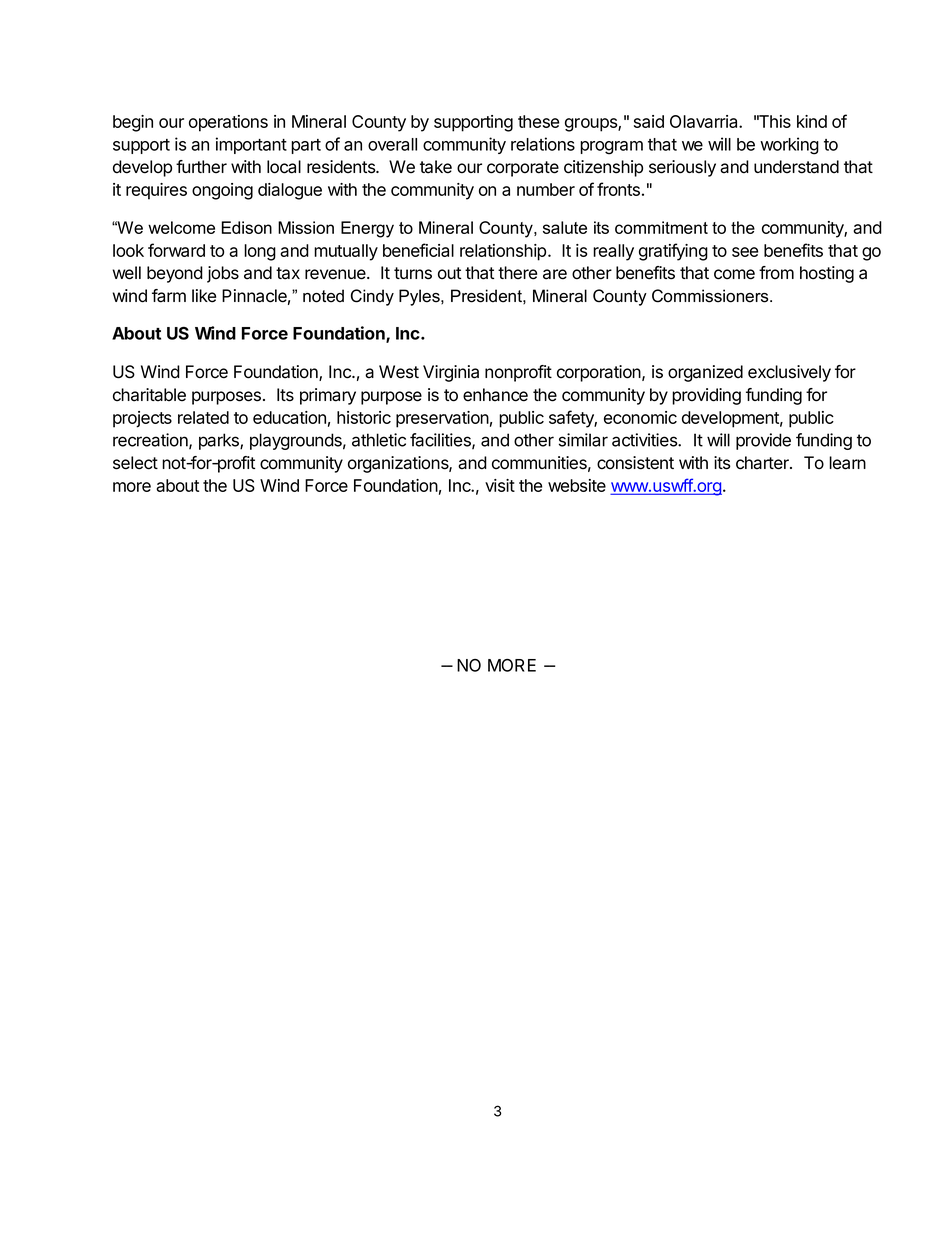  I want to click on these, so click(538, 121).
